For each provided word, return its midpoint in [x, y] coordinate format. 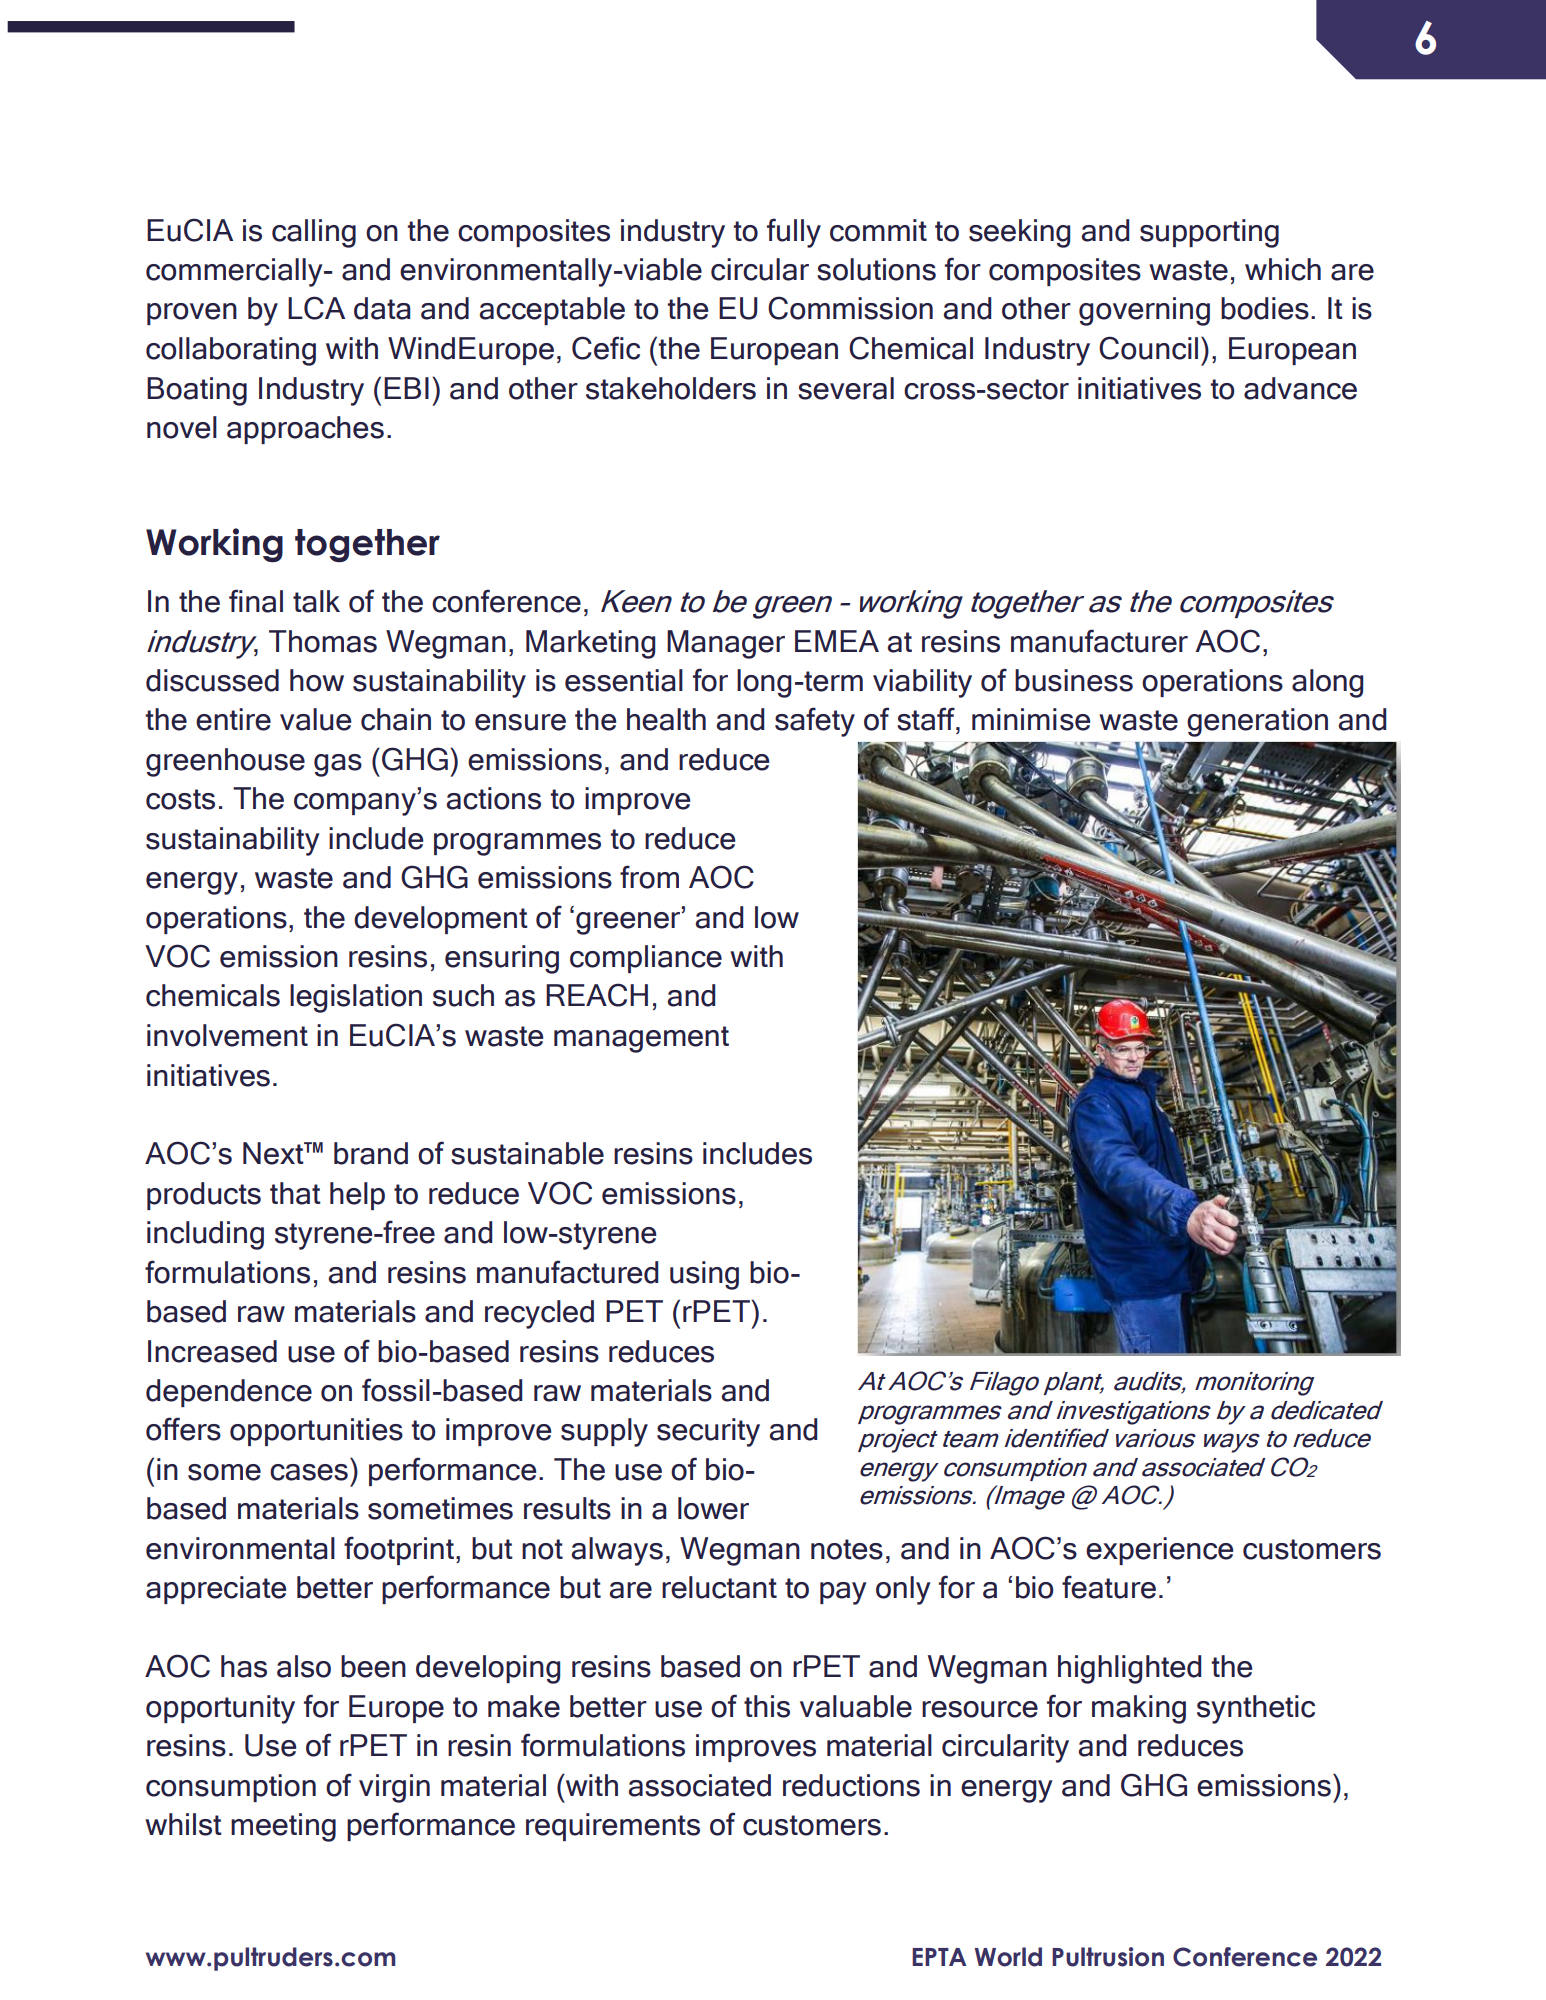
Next [274, 1153]
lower [713, 1508]
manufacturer [1099, 641]
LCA [316, 308]
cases [309, 1472]
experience [1159, 1551]
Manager [726, 644]
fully [794, 233]
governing [1144, 311]
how [317, 680]
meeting [283, 1827]
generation [1257, 722]
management [641, 1039]
